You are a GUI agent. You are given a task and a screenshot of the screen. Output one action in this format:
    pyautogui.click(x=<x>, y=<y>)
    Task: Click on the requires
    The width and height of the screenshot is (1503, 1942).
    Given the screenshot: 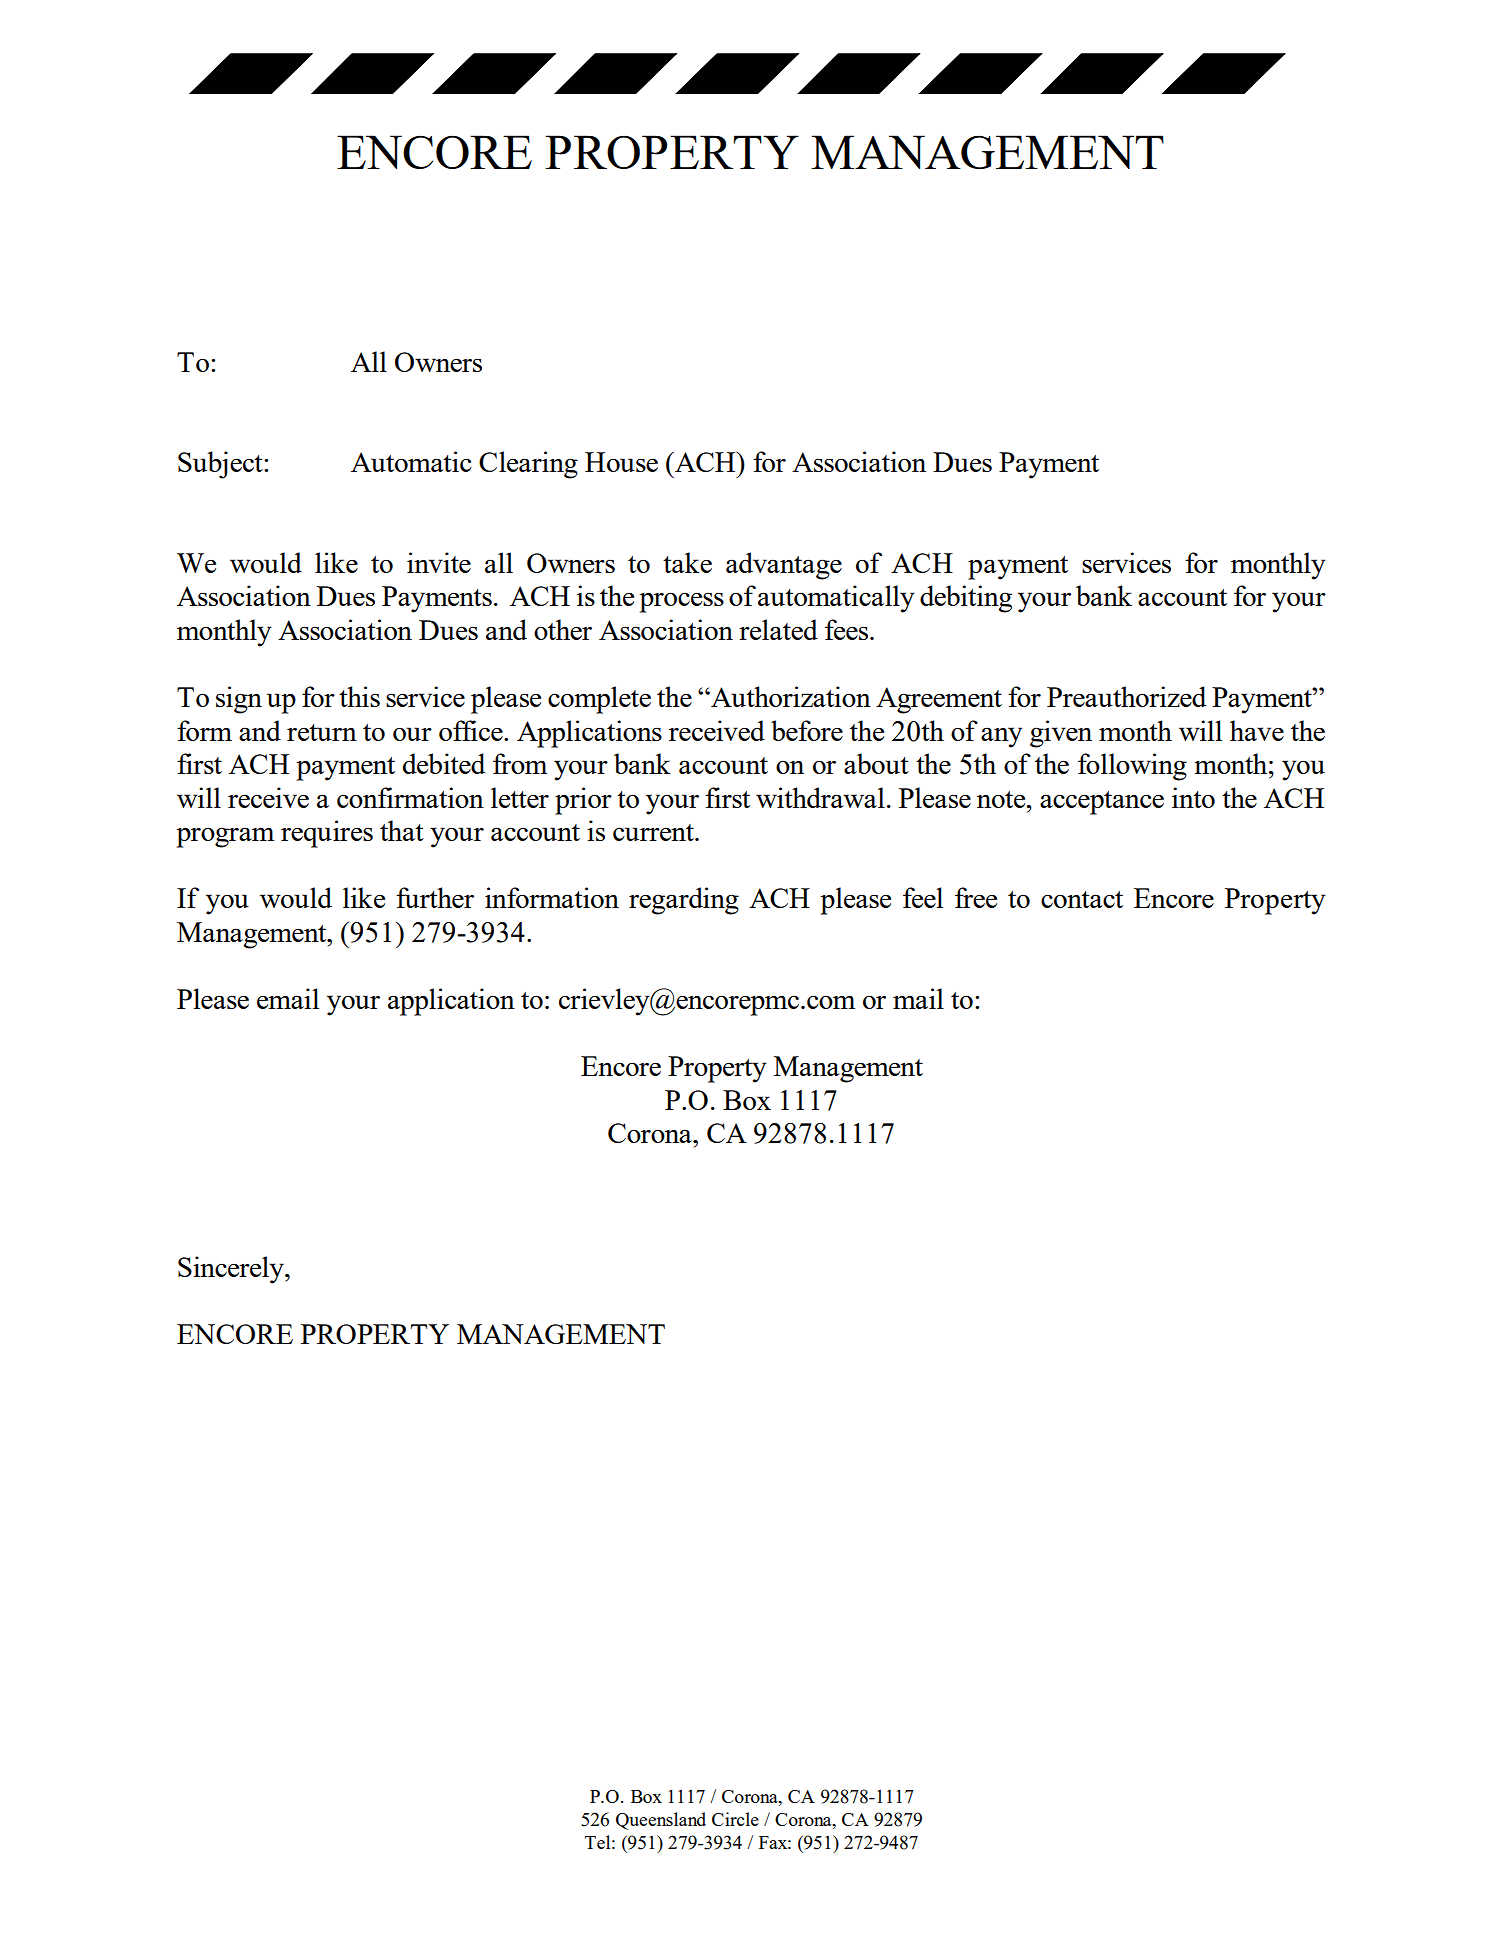 What is the action you would take?
    pyautogui.click(x=327, y=834)
